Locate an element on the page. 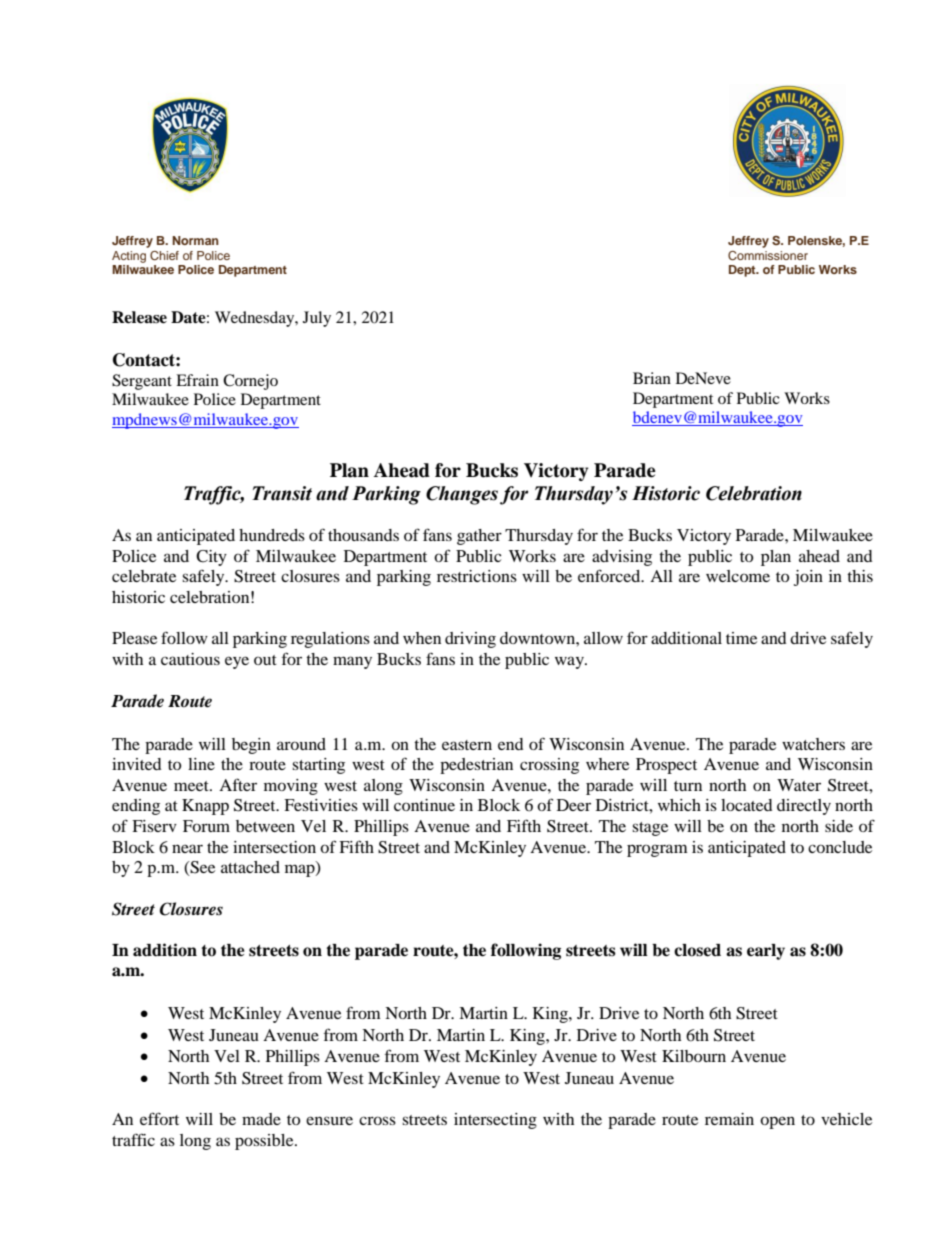 The width and height of the image is (952, 1233). join is located at coordinates (808, 578).
